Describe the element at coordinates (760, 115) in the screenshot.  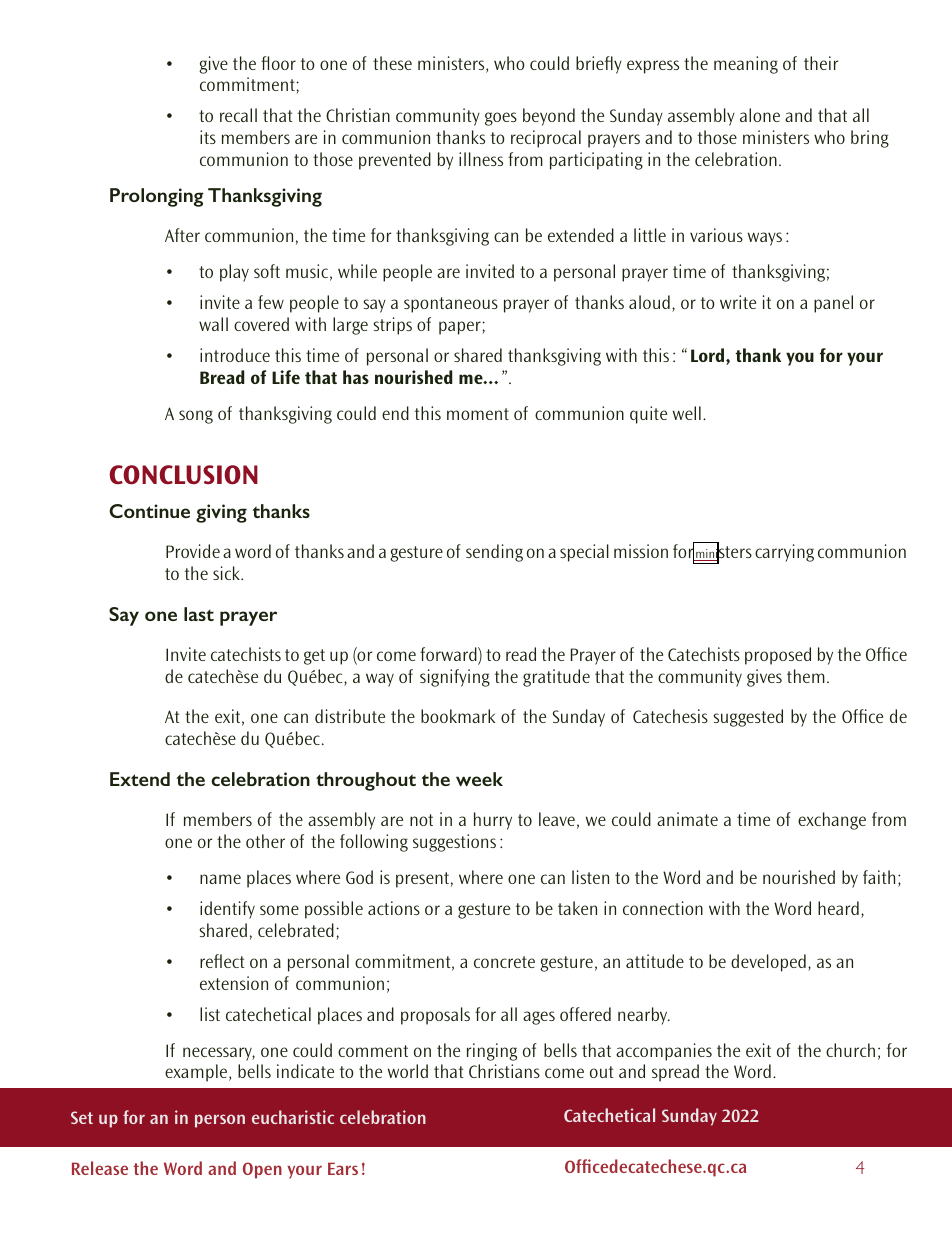
I see `alone` at that location.
